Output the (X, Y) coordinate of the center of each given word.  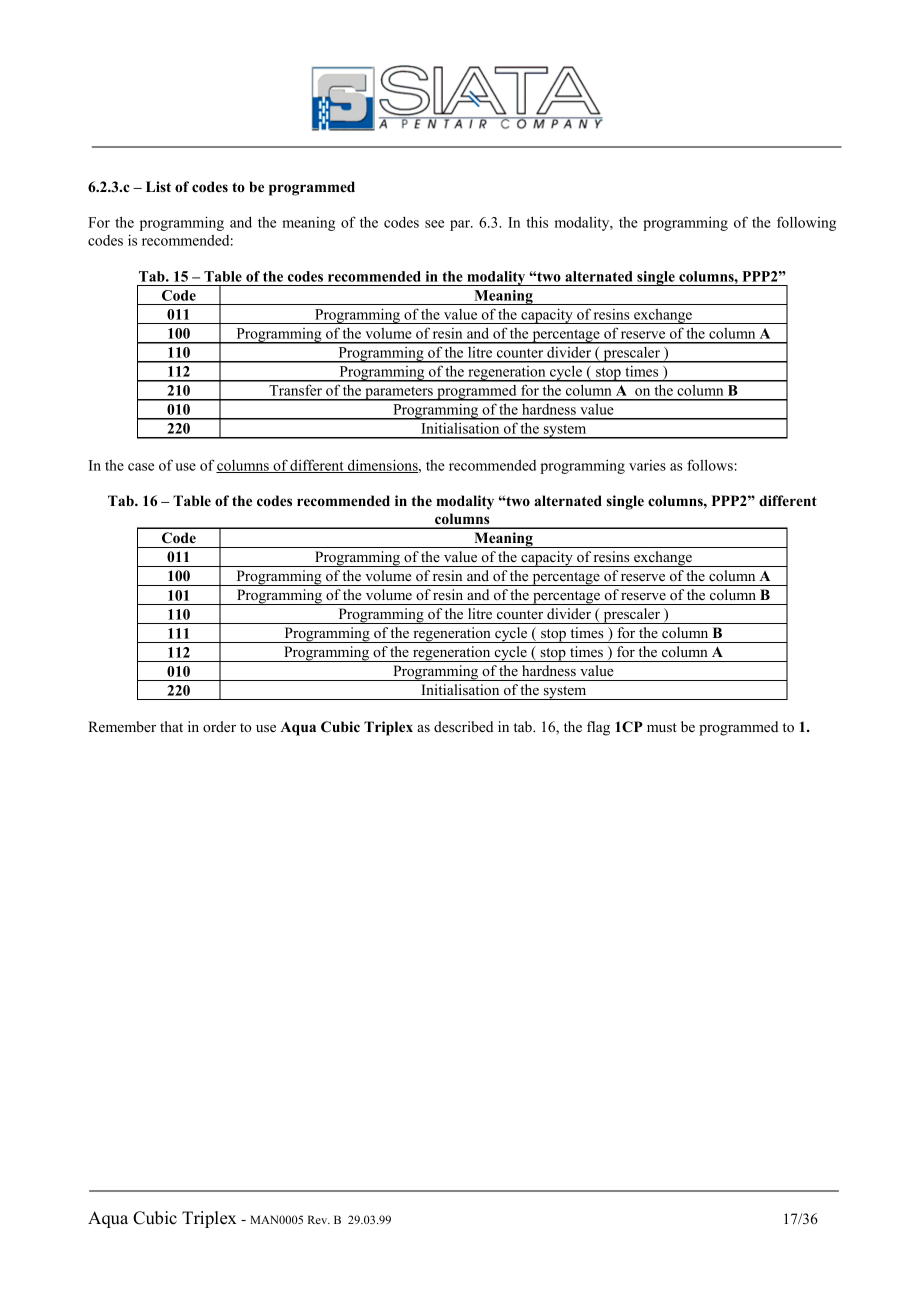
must (662, 727)
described (463, 726)
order (219, 726)
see (434, 224)
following (806, 223)
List (158, 186)
